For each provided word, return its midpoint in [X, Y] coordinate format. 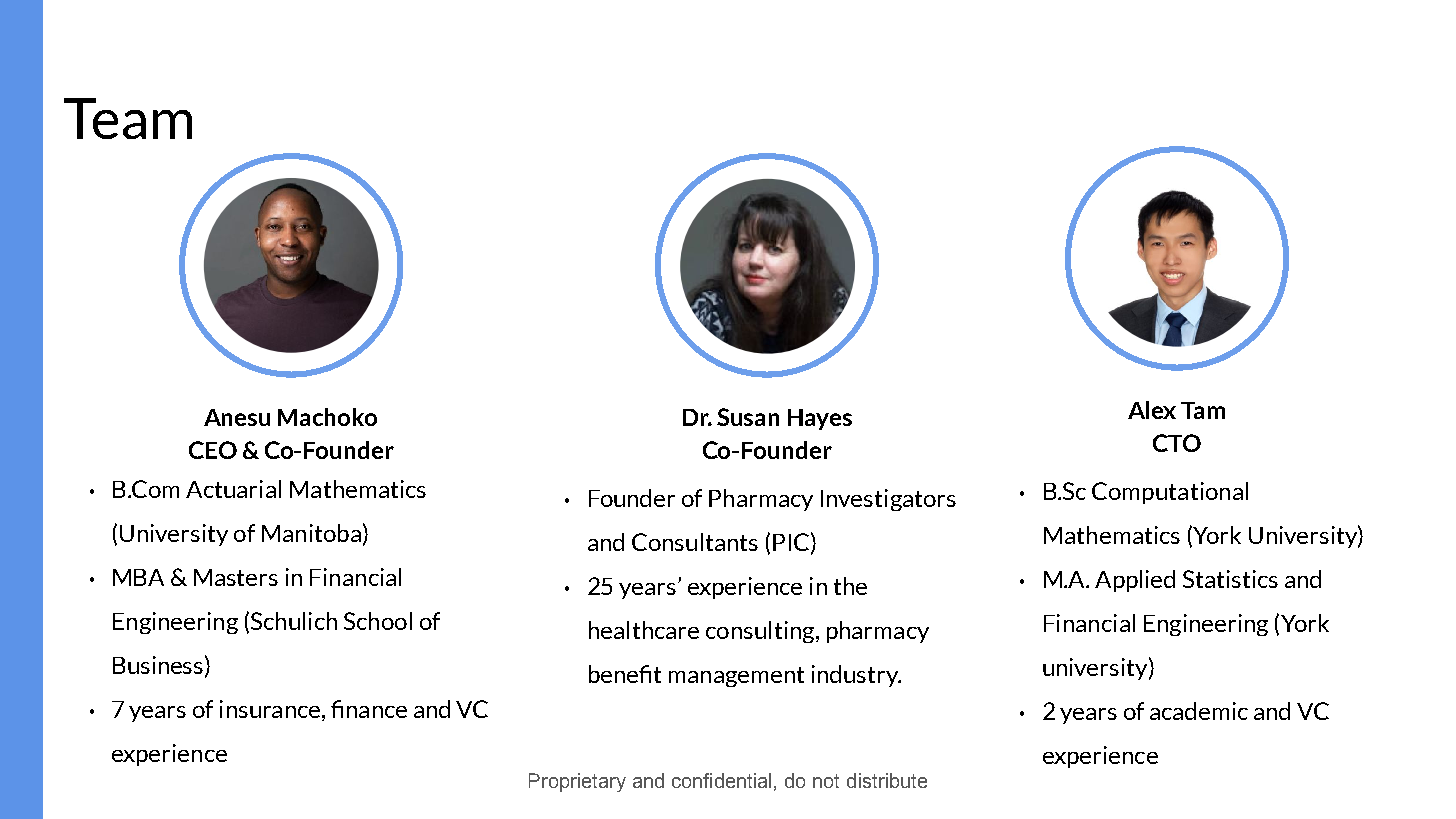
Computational [1170, 493]
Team [128, 118]
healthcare [644, 630]
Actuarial [233, 489]
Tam [1203, 410]
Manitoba [311, 533]
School [378, 621]
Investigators [888, 500]
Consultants [695, 542]
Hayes [820, 419]
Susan [748, 417]
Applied [1135, 581]
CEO [213, 450]
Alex [1152, 410]
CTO [1177, 443]
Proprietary [577, 782]
